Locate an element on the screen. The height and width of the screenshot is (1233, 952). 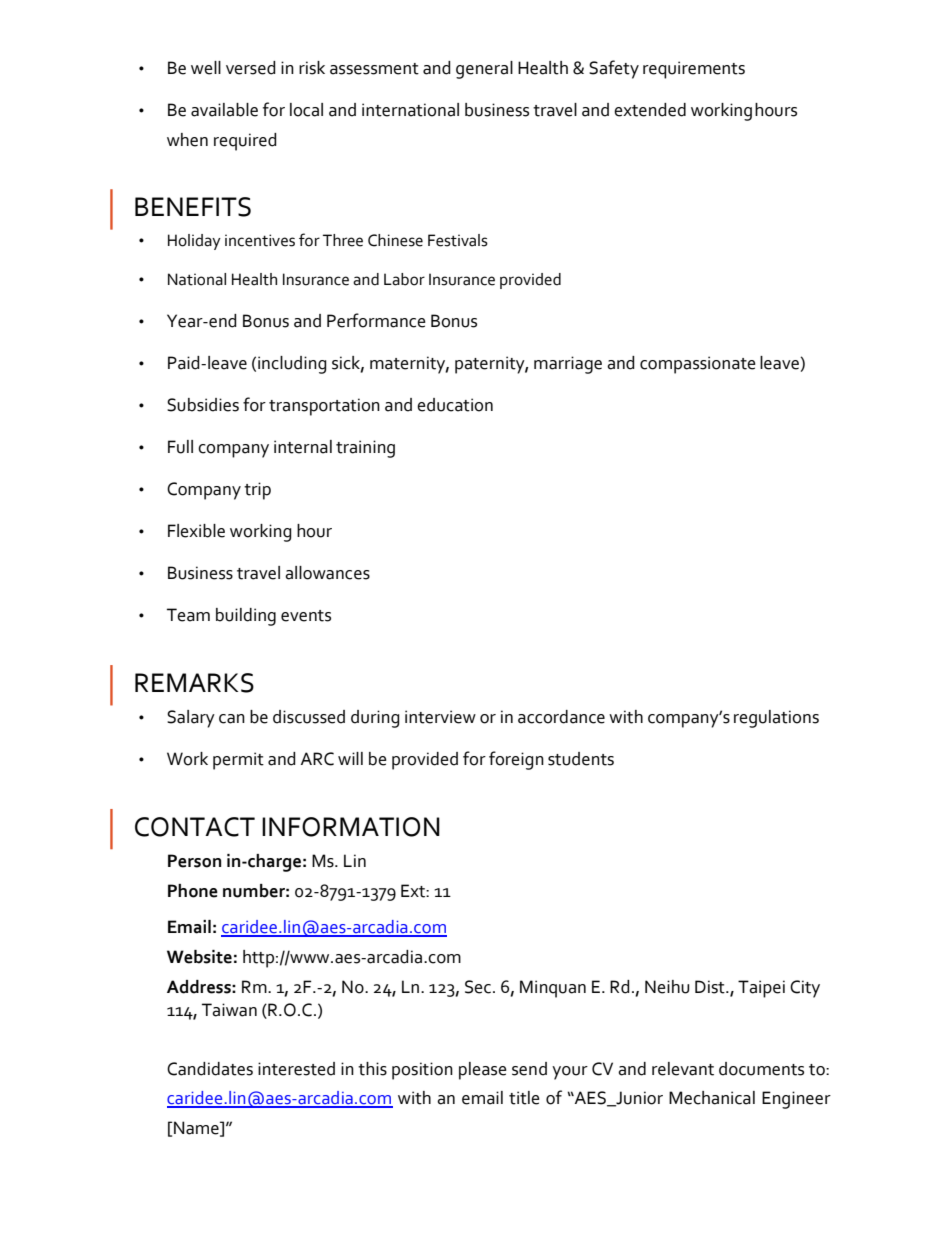
students is located at coordinates (581, 759).
